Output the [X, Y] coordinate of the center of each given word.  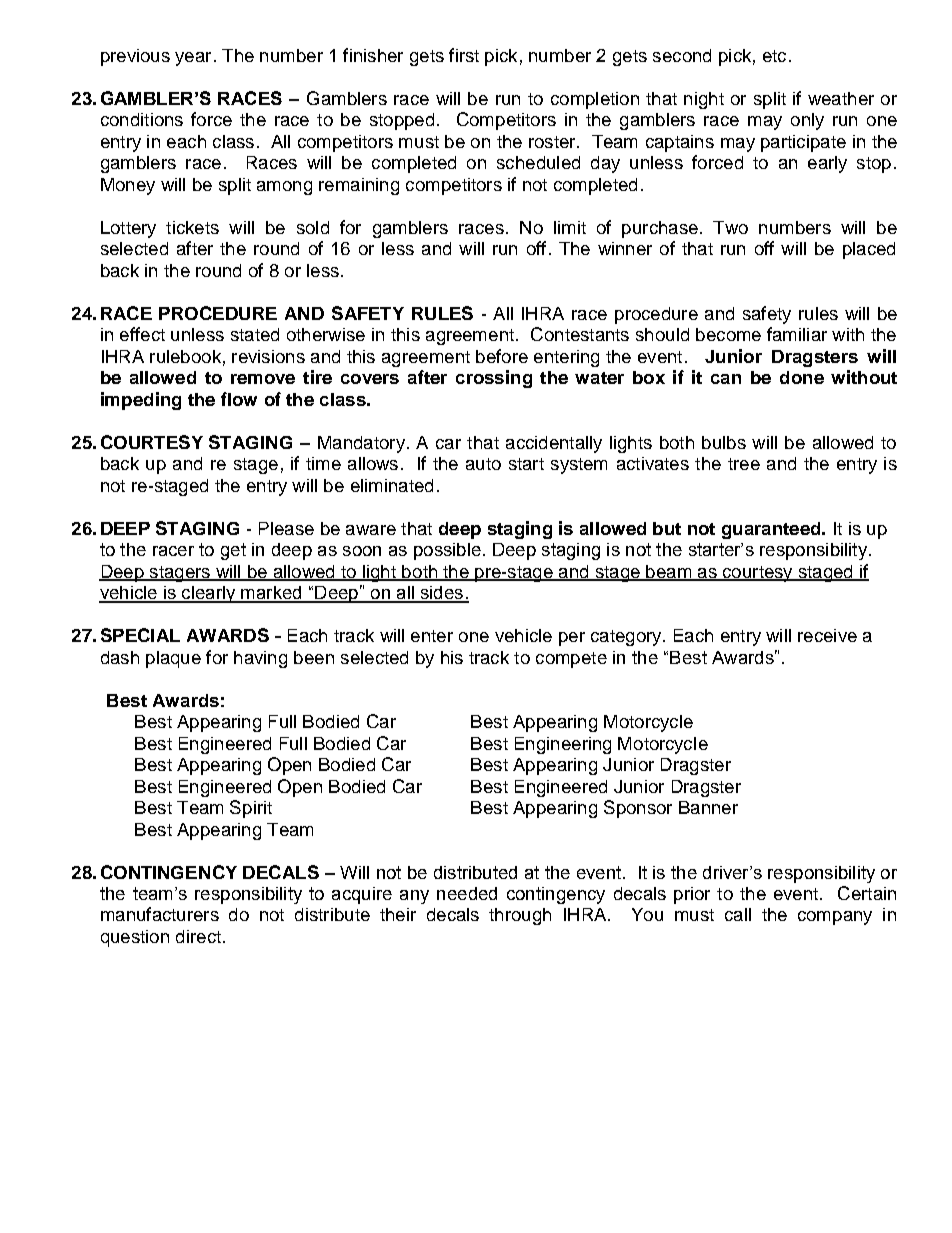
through [520, 916]
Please [286, 528]
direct [198, 936]
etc [774, 56]
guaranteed [772, 530]
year [193, 59]
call [738, 914]
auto [483, 464]
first [464, 55]
